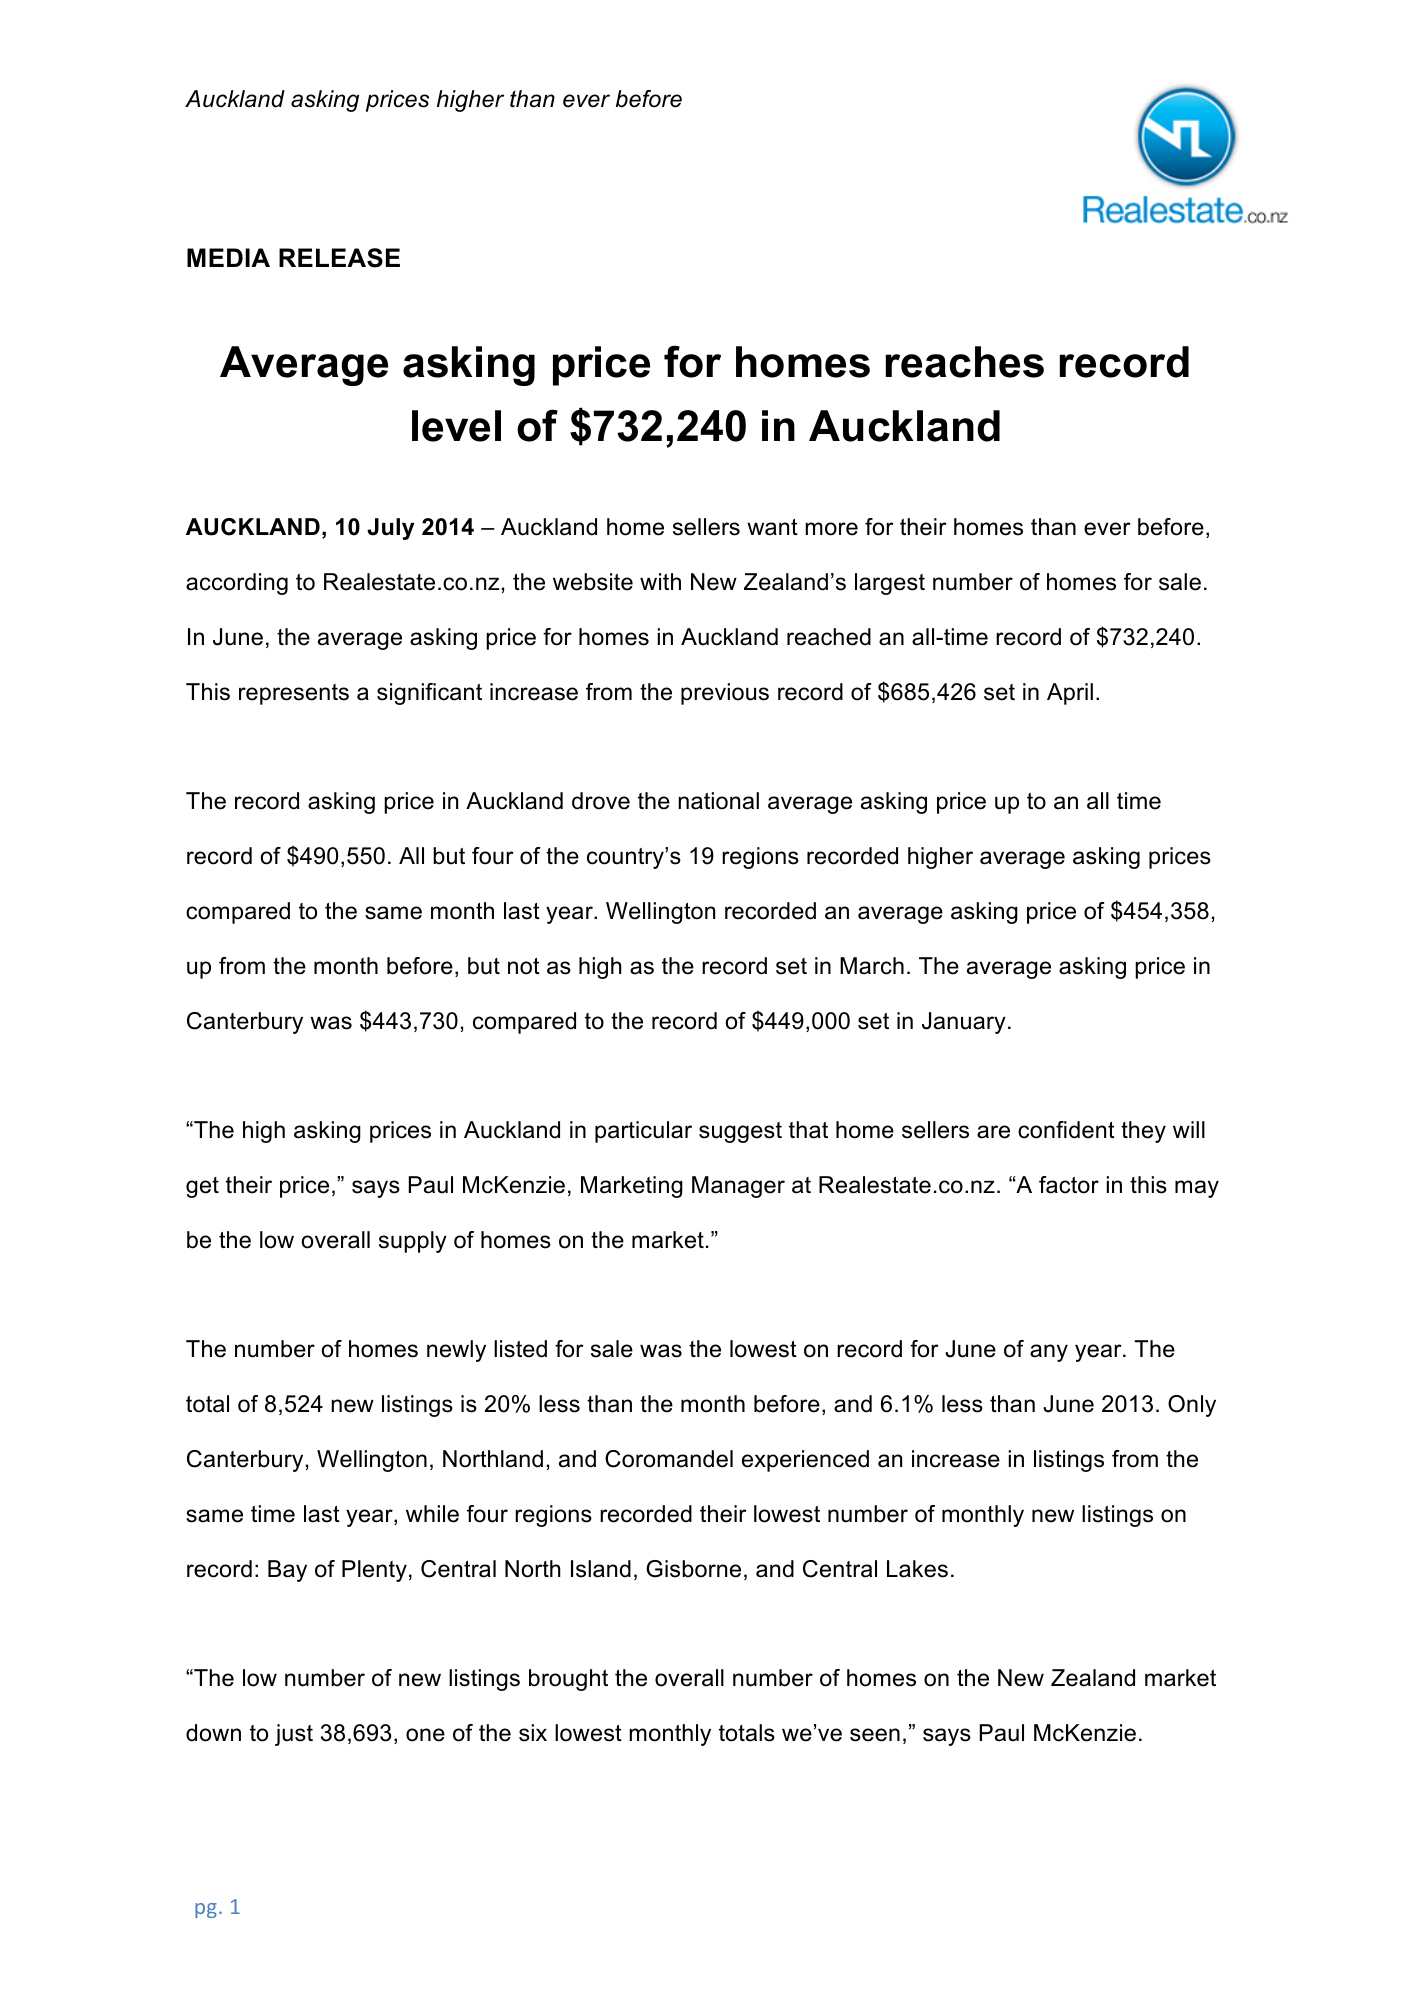  Describe the element at coordinates (831, 529) in the screenshot. I see `more` at that location.
